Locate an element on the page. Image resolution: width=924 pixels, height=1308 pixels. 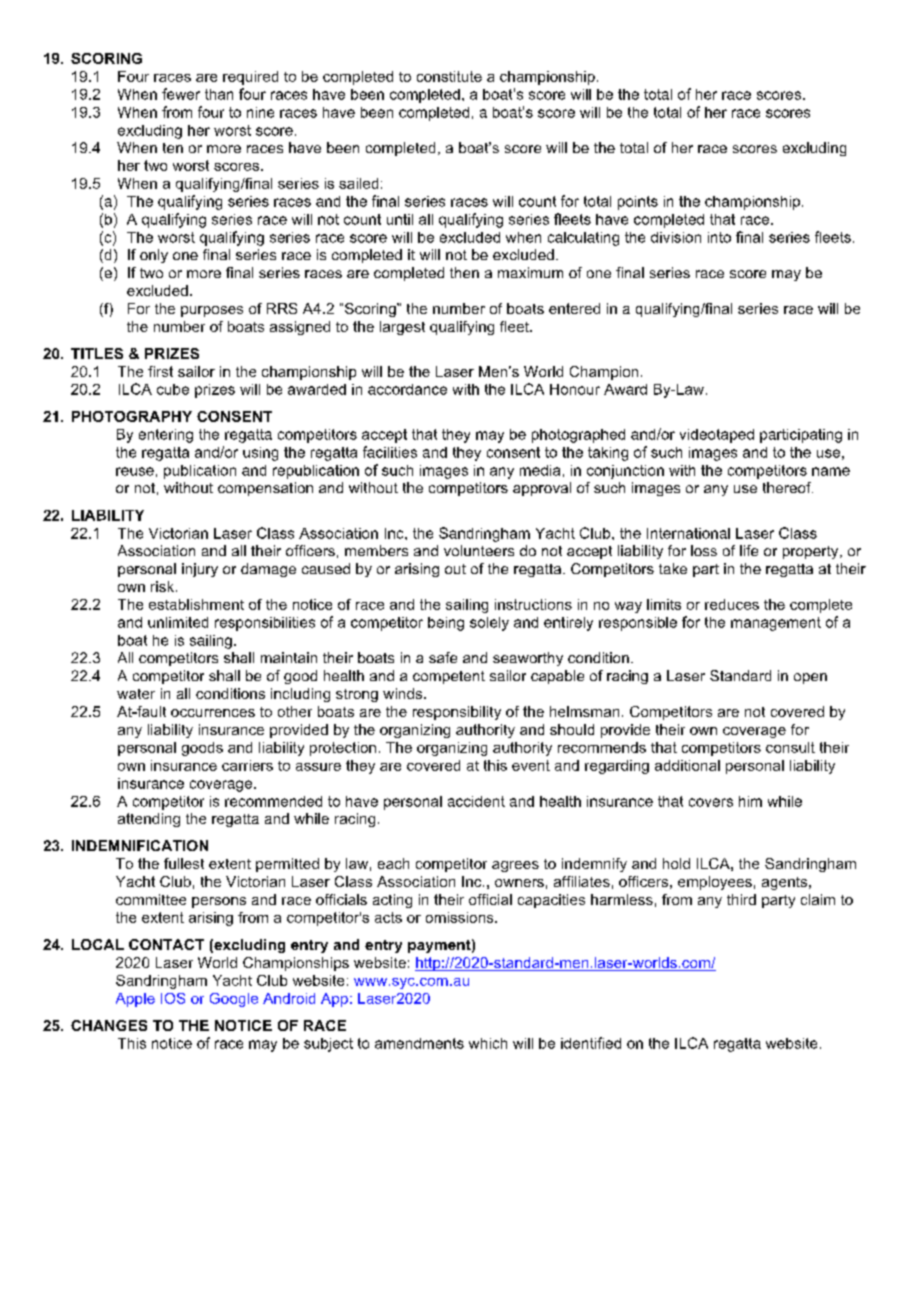
fewer is located at coordinates (181, 94).
